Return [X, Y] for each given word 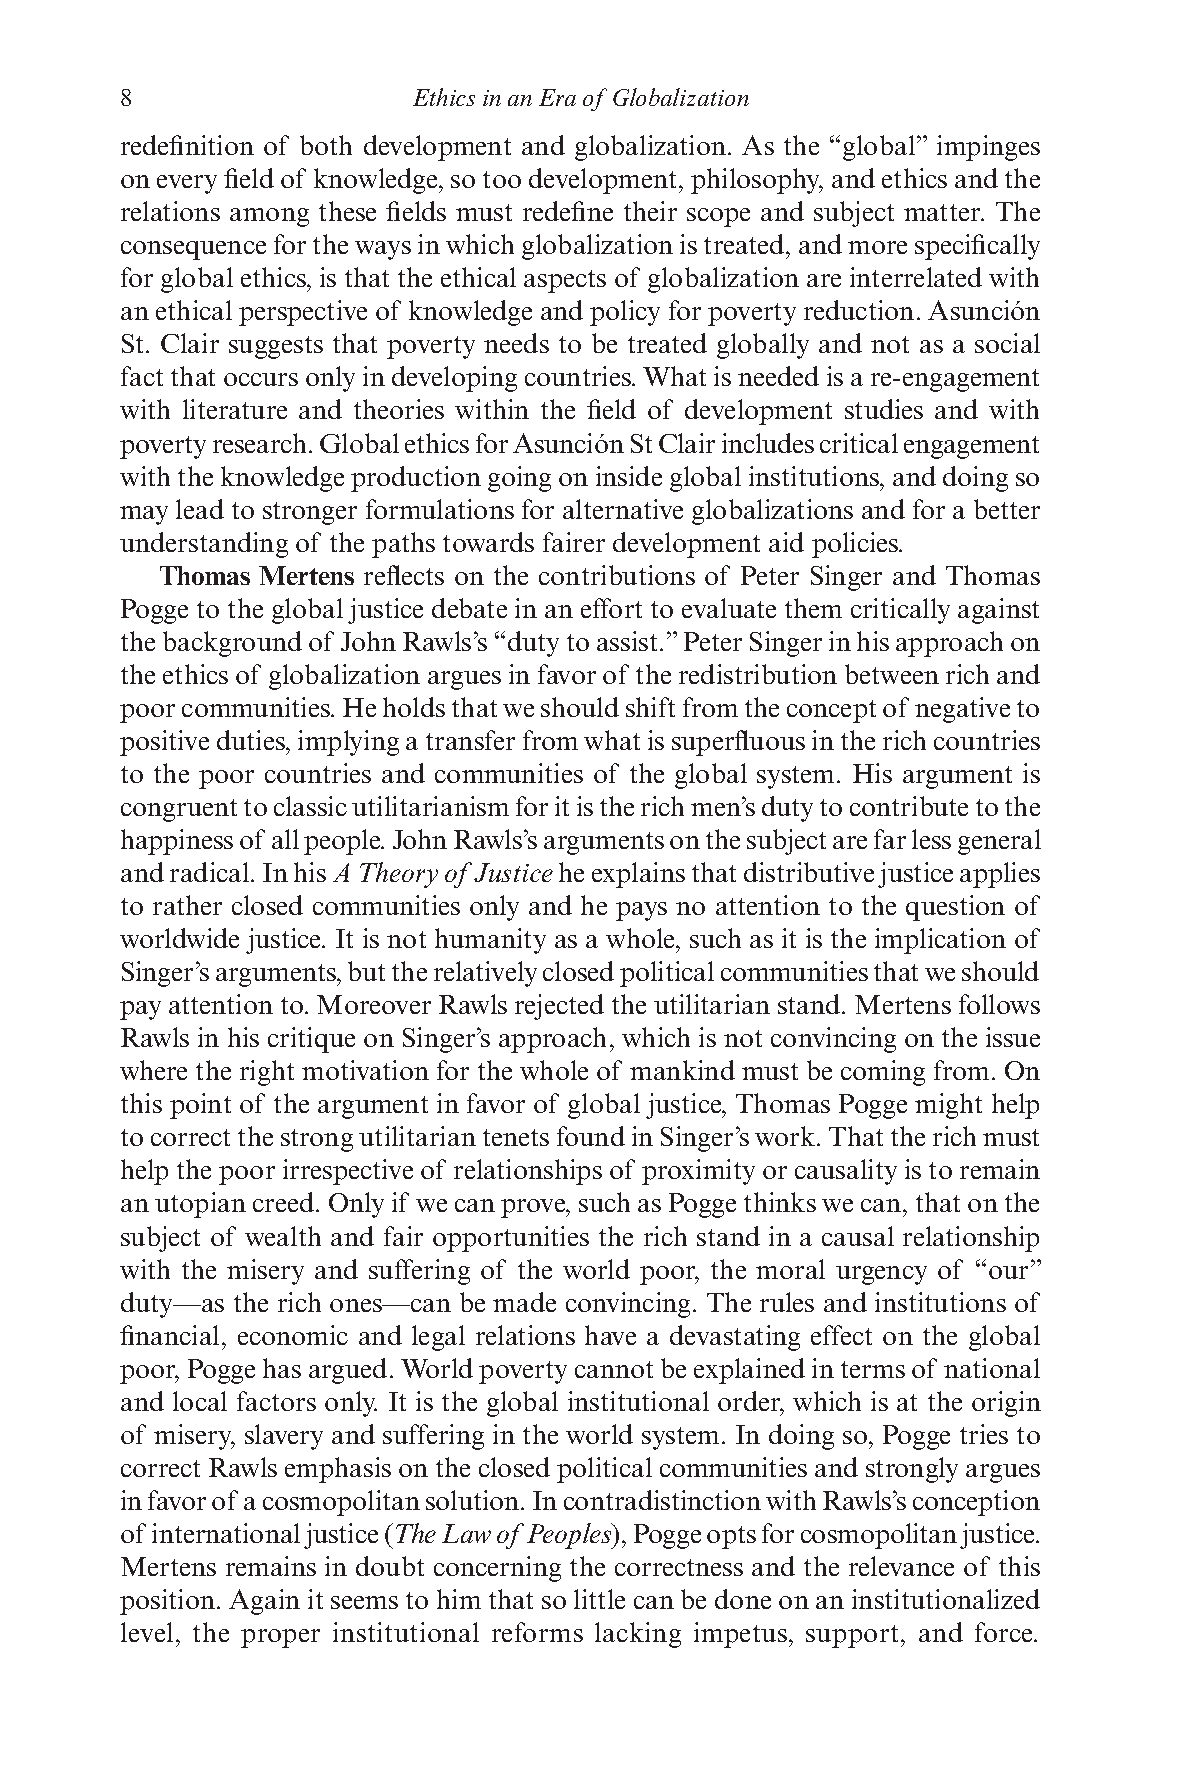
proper [280, 1638]
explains [638, 875]
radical [211, 872]
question [955, 908]
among [269, 217]
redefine [568, 211]
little [599, 1599]
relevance [901, 1566]
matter [943, 212]
